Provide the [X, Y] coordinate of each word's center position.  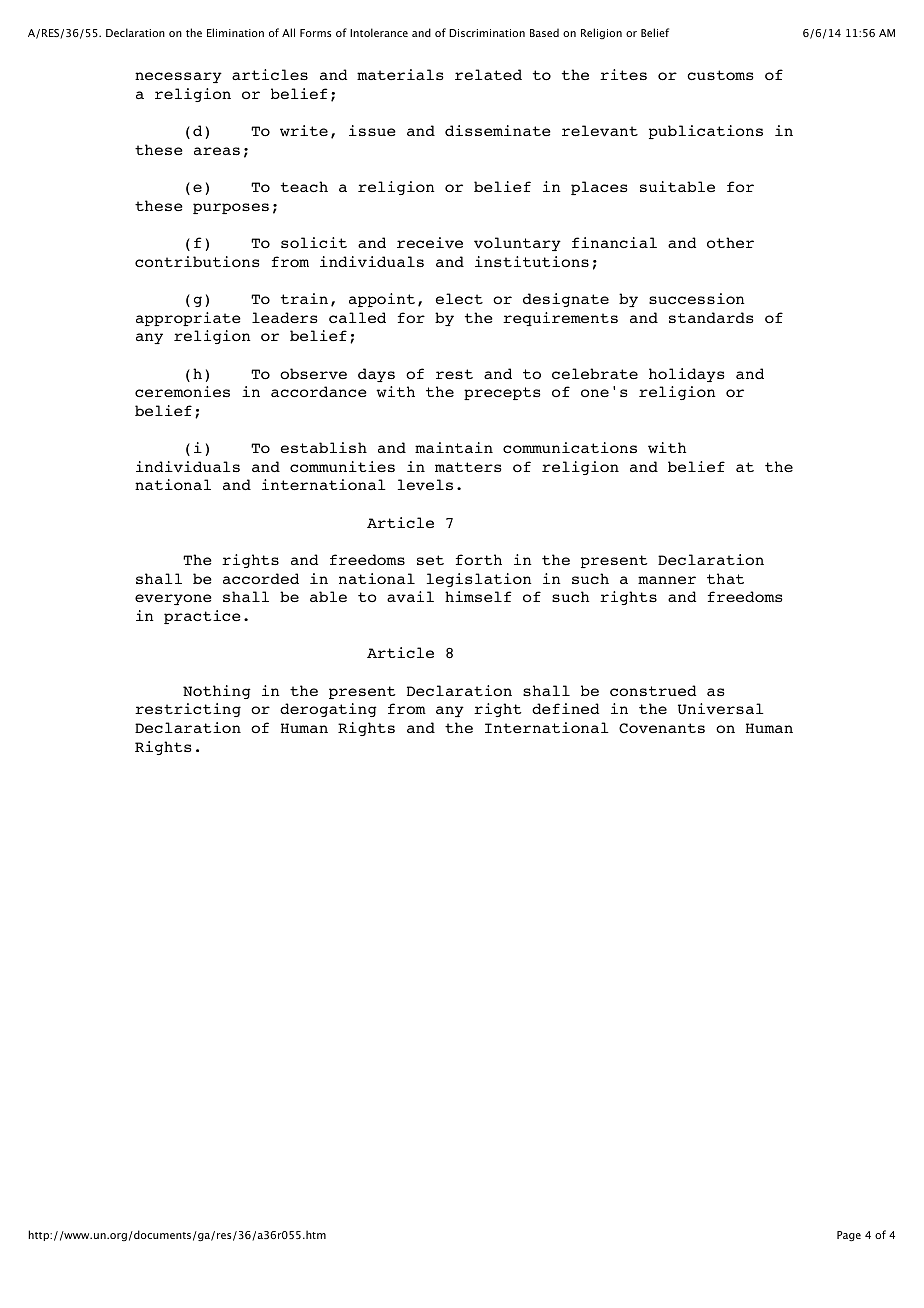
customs [720, 75]
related [488, 74]
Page [849, 1236]
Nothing [217, 692]
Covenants [662, 728]
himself [478, 596]
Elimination [235, 32]
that [725, 578]
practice [202, 617]
